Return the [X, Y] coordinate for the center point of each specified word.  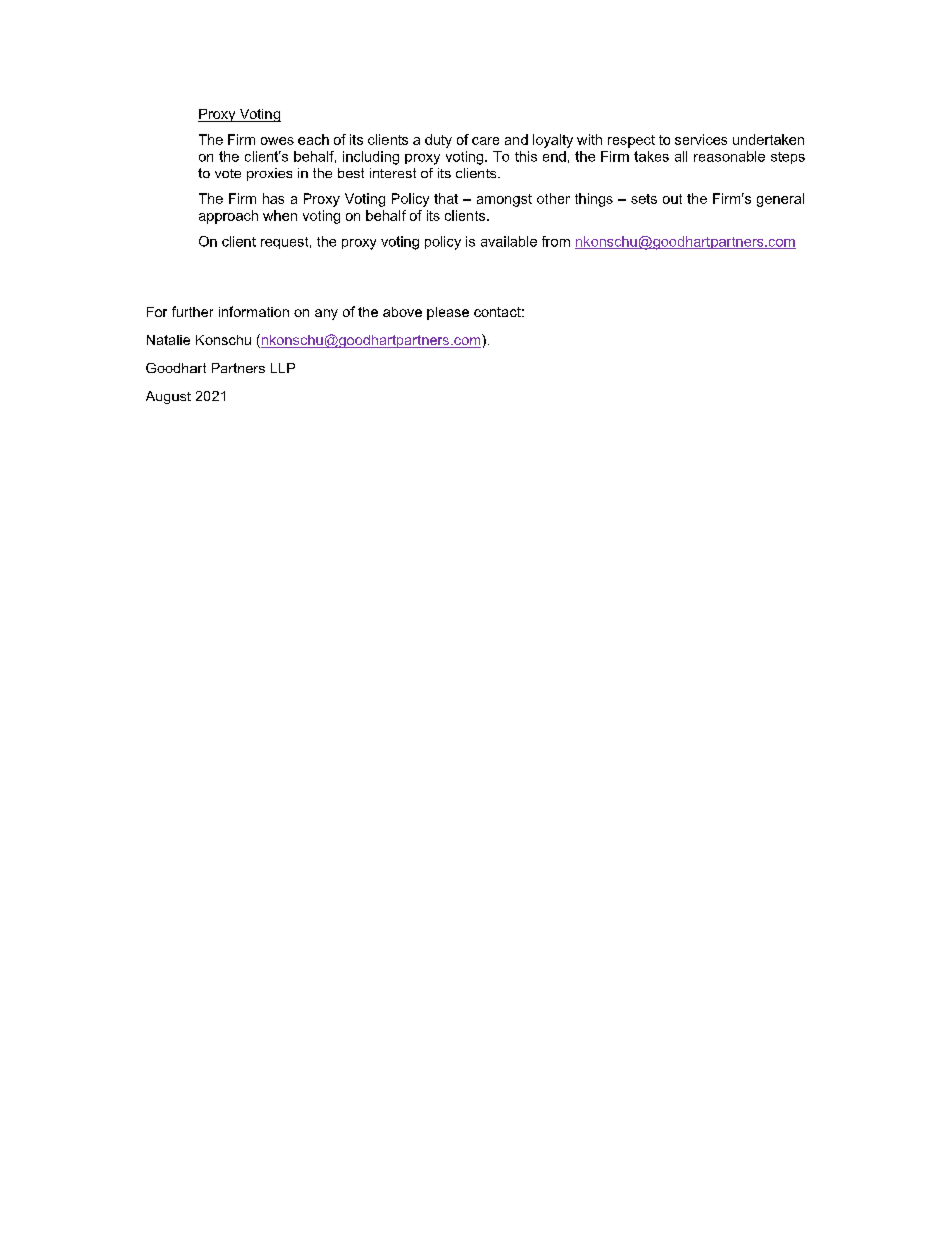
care [485, 141]
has [273, 198]
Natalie [168, 340]
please [448, 313]
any [326, 314]
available [509, 241]
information [254, 311]
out [672, 199]
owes [277, 141]
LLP [283, 368]
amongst [504, 200]
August [168, 397]
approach [228, 217]
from [556, 241]
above [402, 312]
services [701, 139]
